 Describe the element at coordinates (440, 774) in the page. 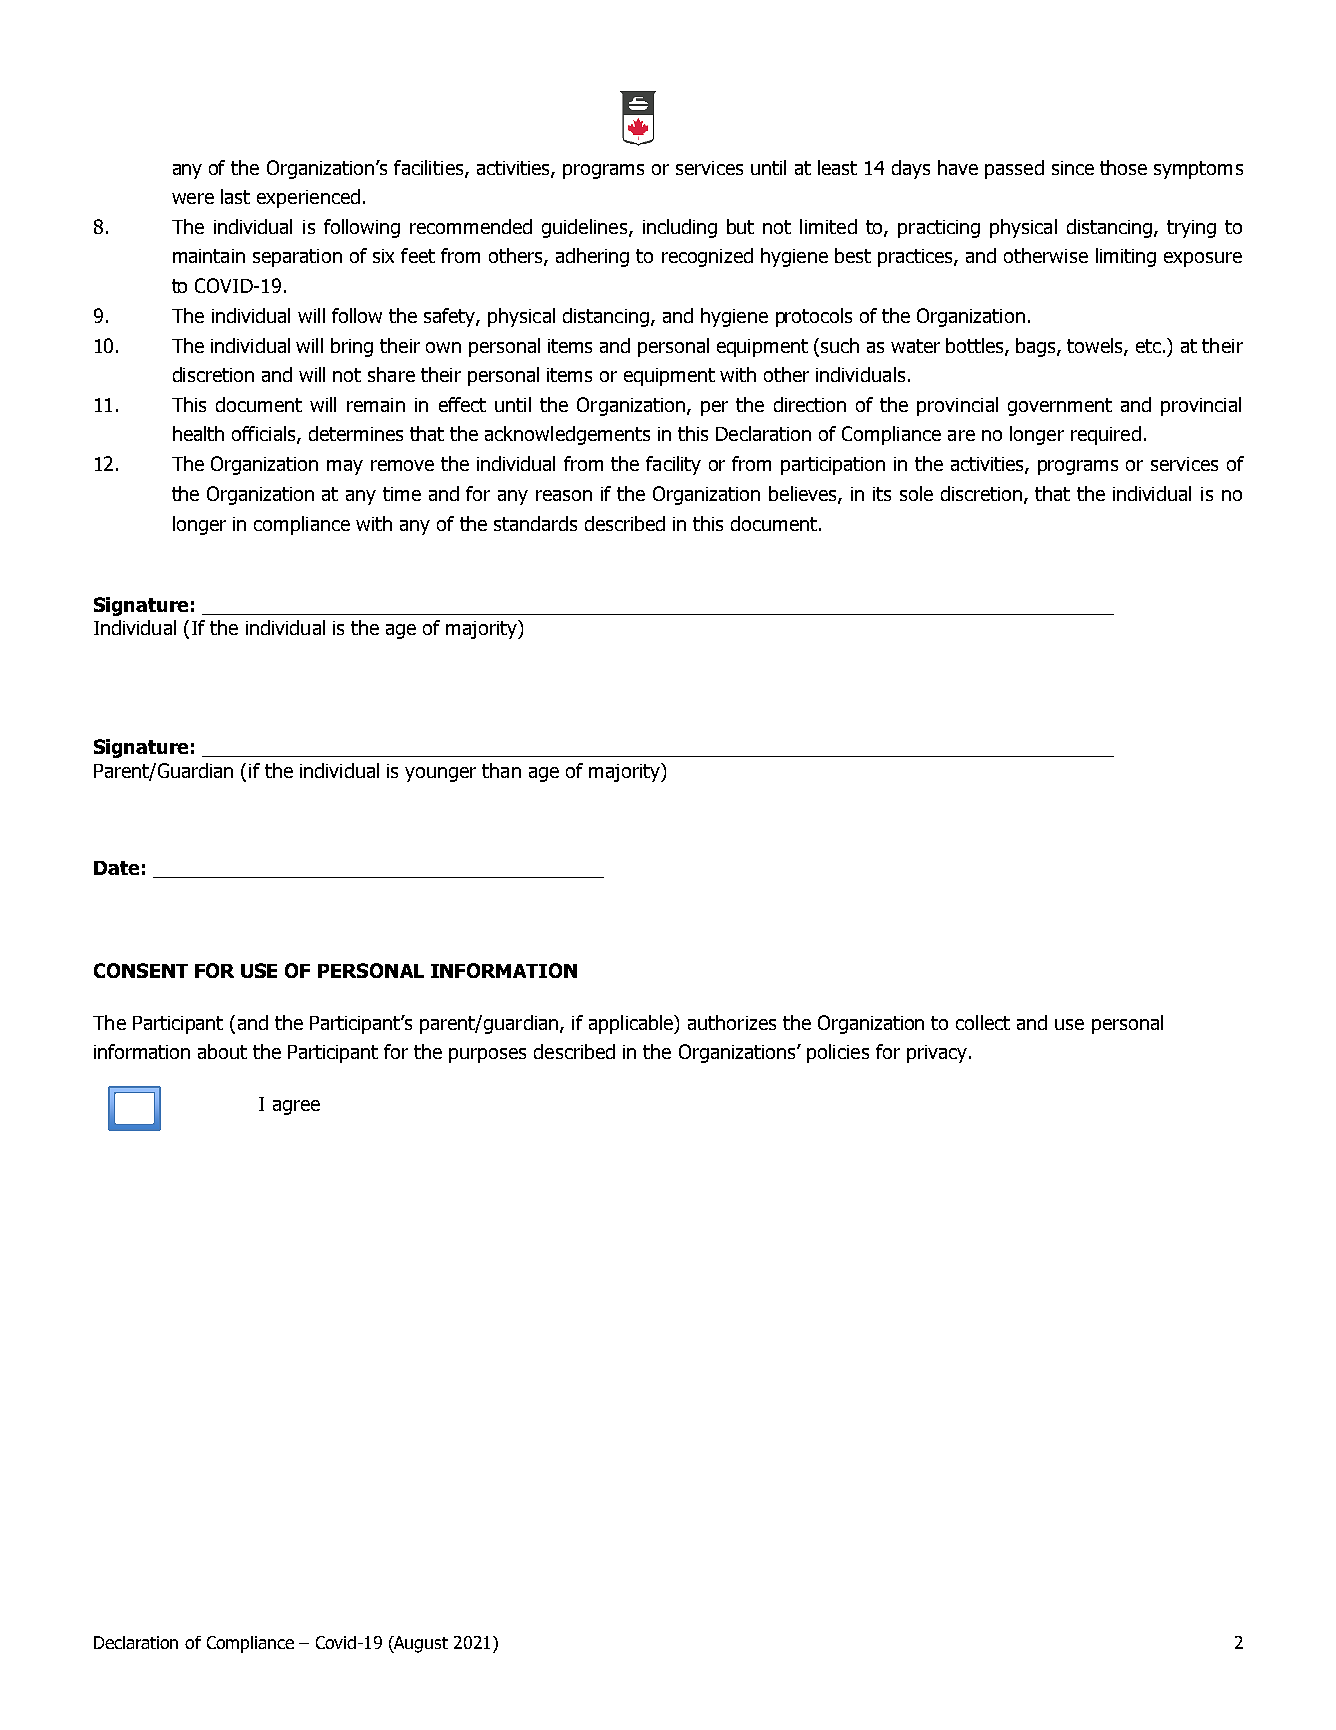

I see `younger` at that location.
